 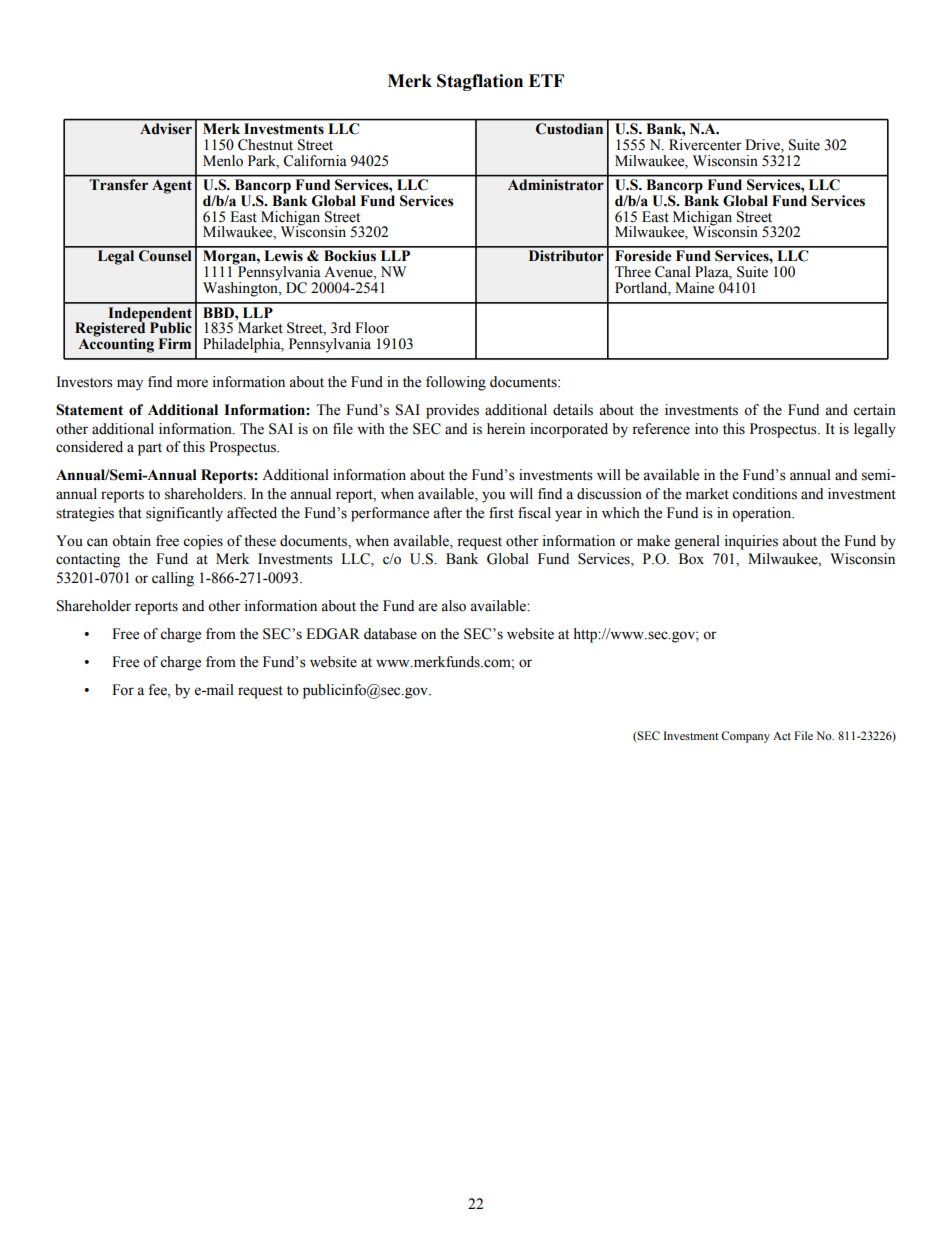 What do you see at coordinates (706, 429) in the image?
I see `into` at bounding box center [706, 429].
